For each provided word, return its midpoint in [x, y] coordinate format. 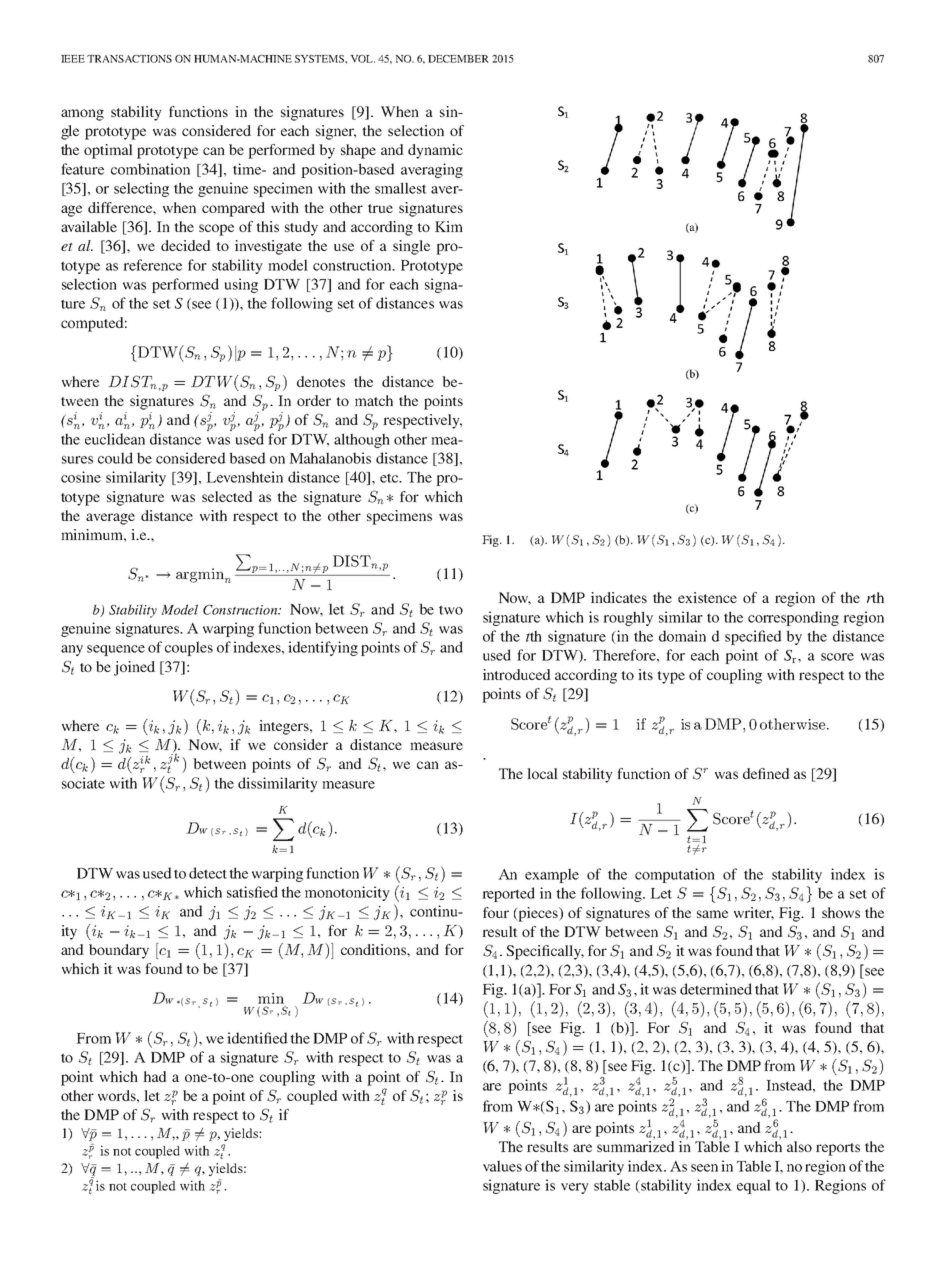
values [502, 1166]
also [799, 1146]
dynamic [435, 151]
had [155, 1076]
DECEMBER [458, 59]
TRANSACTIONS [129, 59]
